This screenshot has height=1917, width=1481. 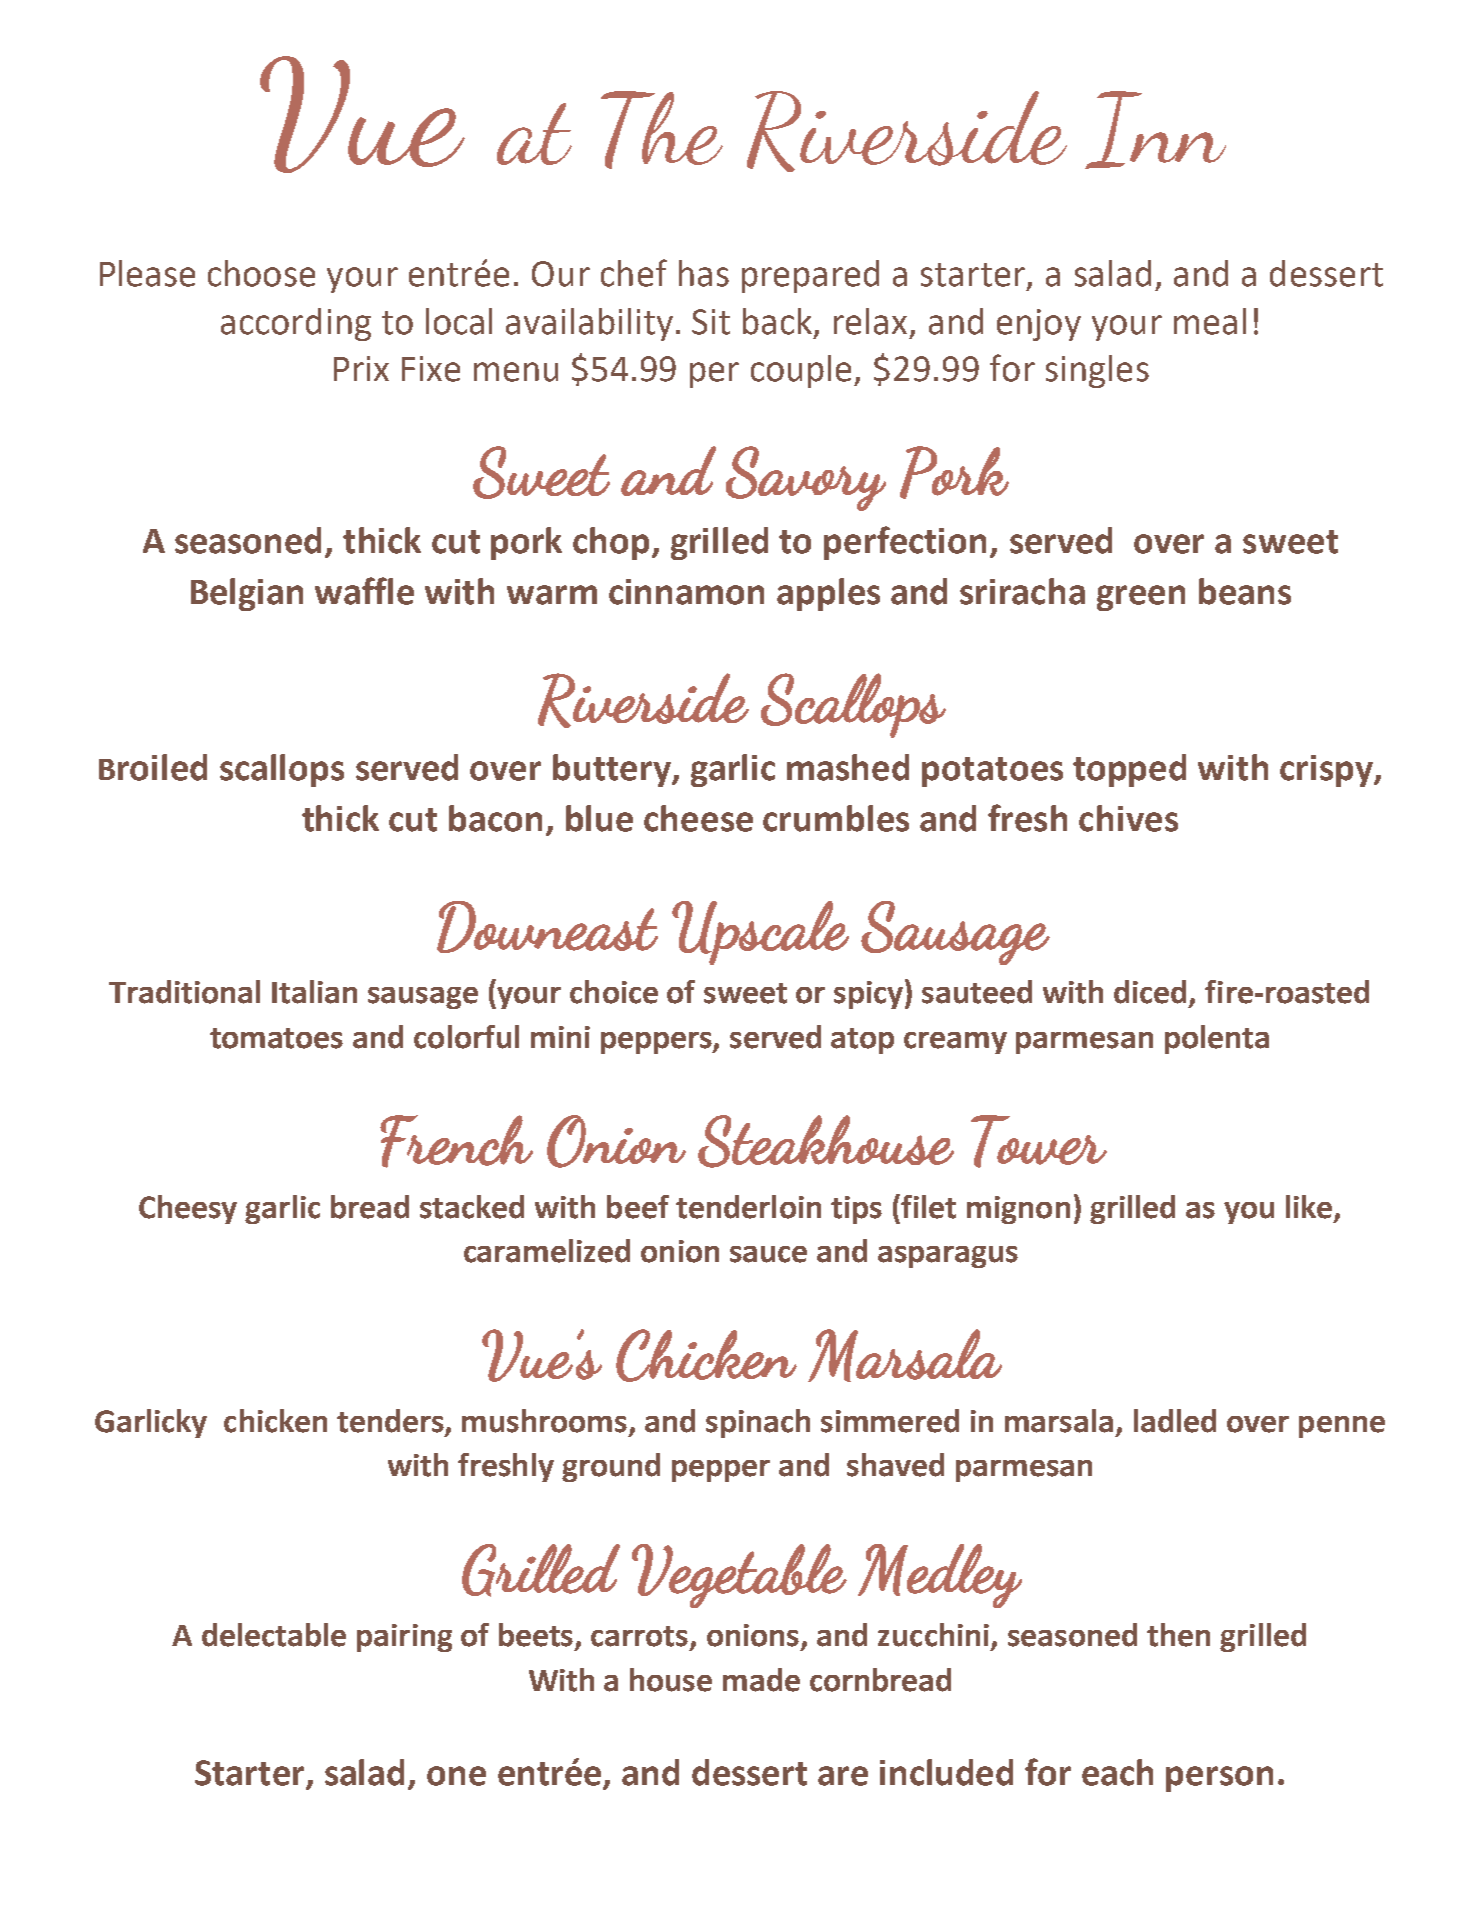 What do you see at coordinates (1129, 770) in the screenshot?
I see `topped` at bounding box center [1129, 770].
